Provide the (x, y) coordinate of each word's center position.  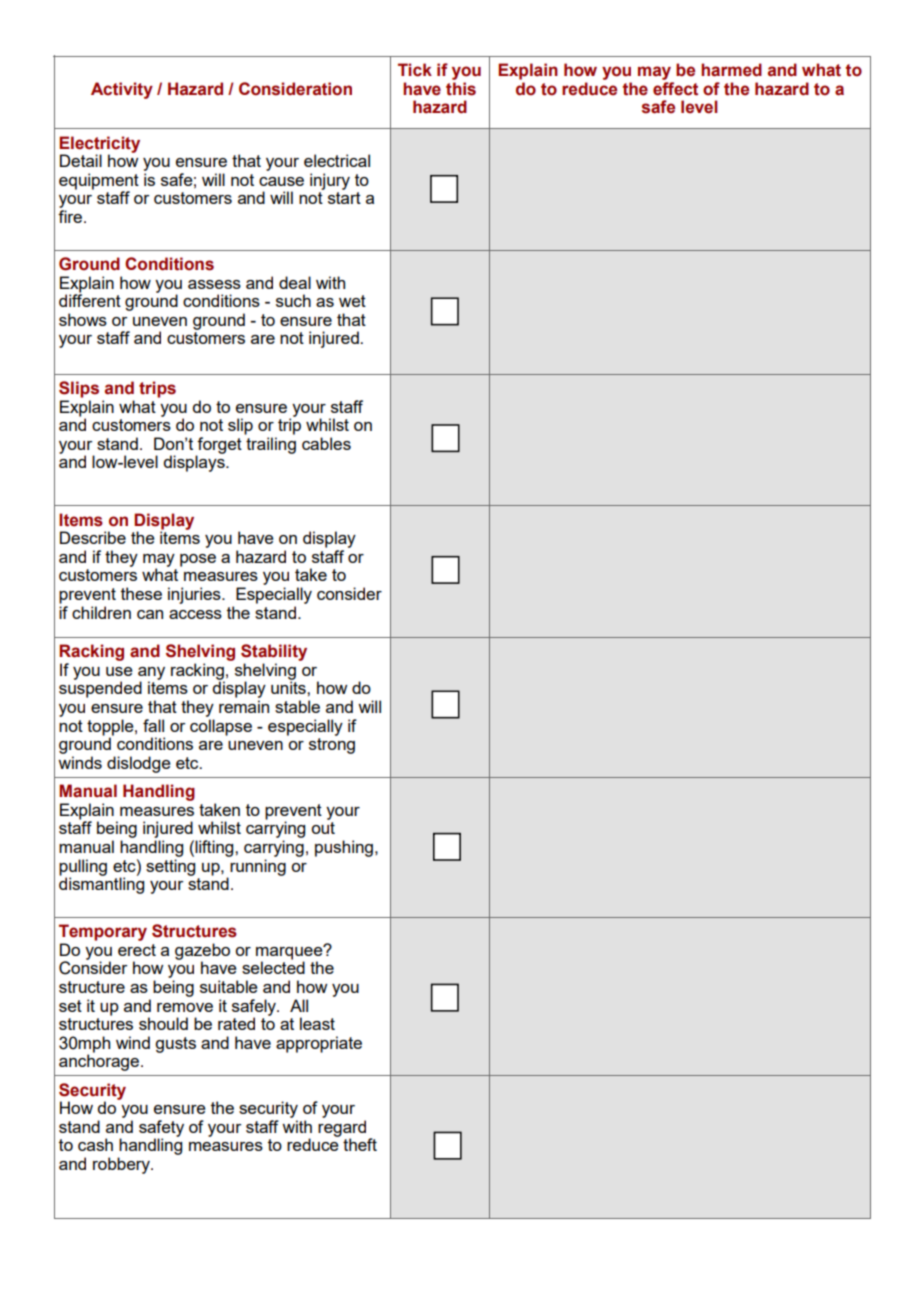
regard (342, 1129)
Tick (415, 70)
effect (675, 89)
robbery (122, 1165)
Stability (274, 652)
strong (332, 746)
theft (360, 1144)
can (150, 614)
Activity (122, 90)
